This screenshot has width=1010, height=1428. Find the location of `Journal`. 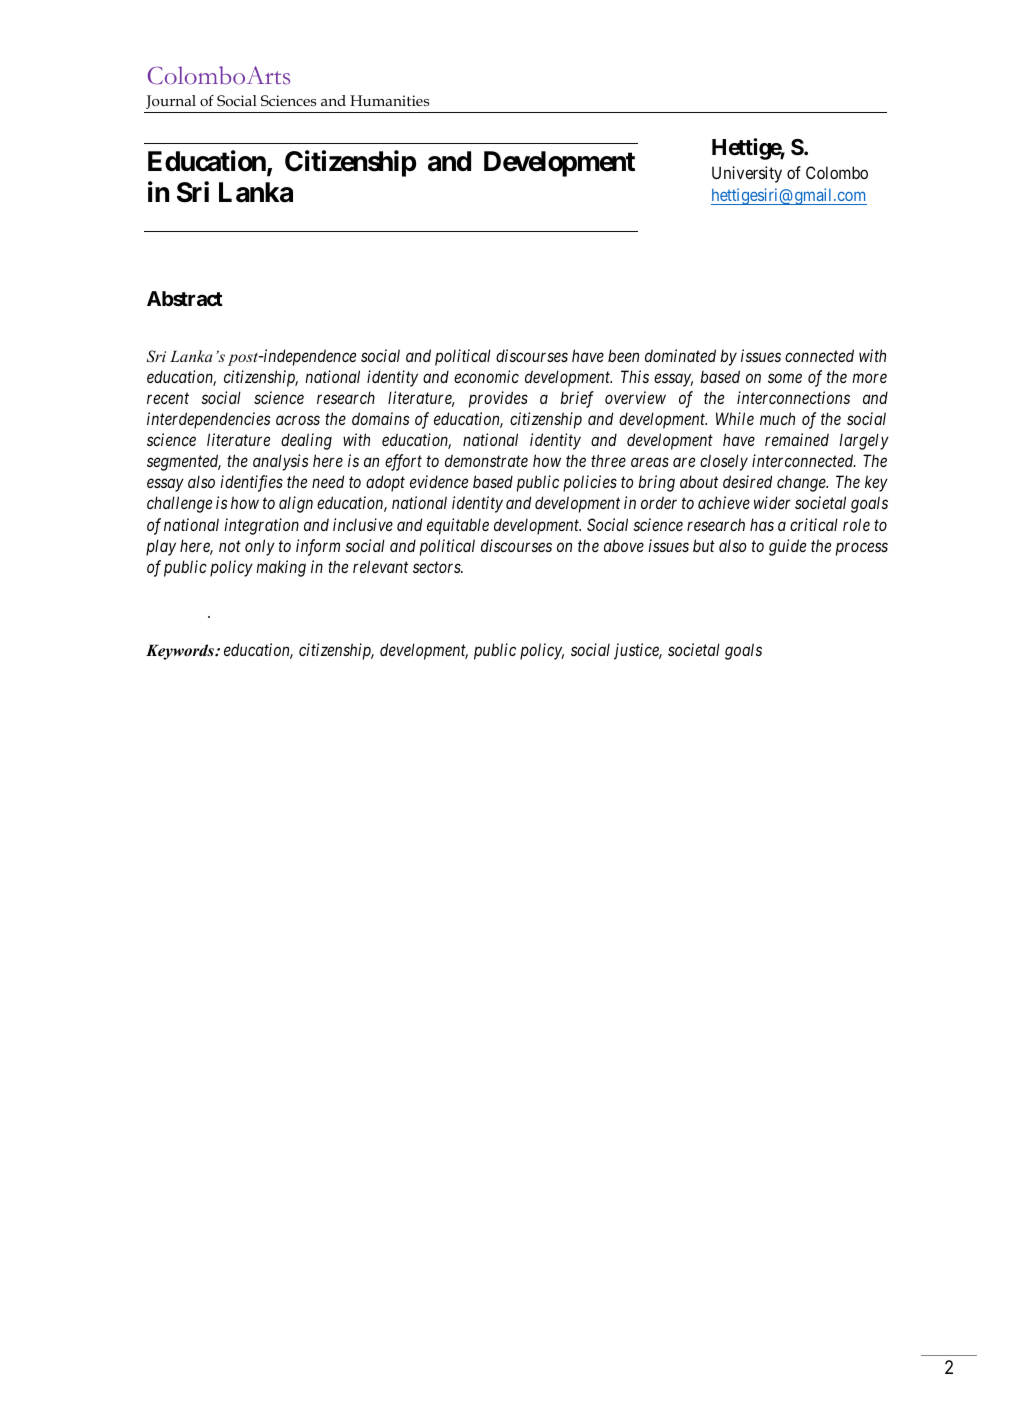

Journal is located at coordinates (171, 102).
